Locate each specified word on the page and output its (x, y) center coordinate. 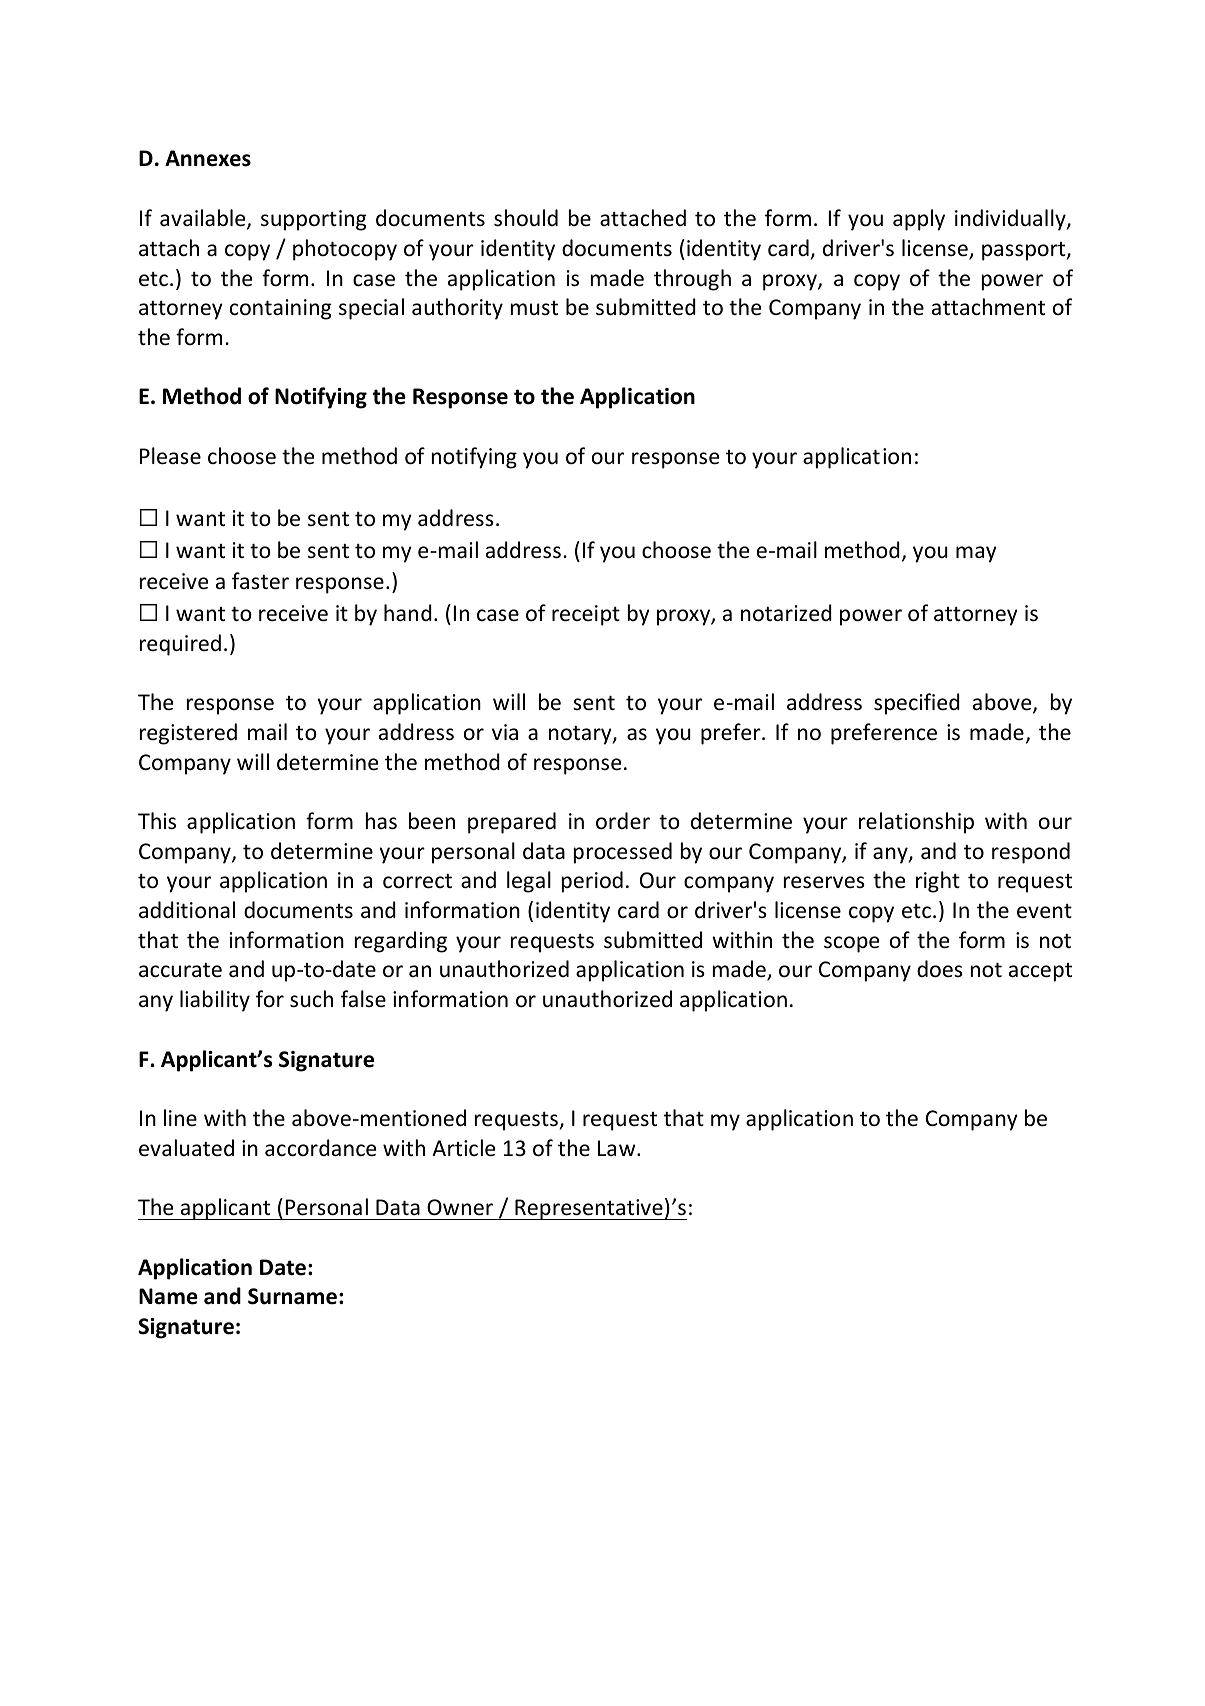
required (180, 645)
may (976, 554)
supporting (314, 220)
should (526, 218)
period (592, 882)
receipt (586, 615)
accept (1040, 972)
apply (919, 220)
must (534, 308)
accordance (320, 1148)
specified (917, 704)
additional (187, 910)
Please (170, 456)
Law (618, 1148)
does (940, 969)
